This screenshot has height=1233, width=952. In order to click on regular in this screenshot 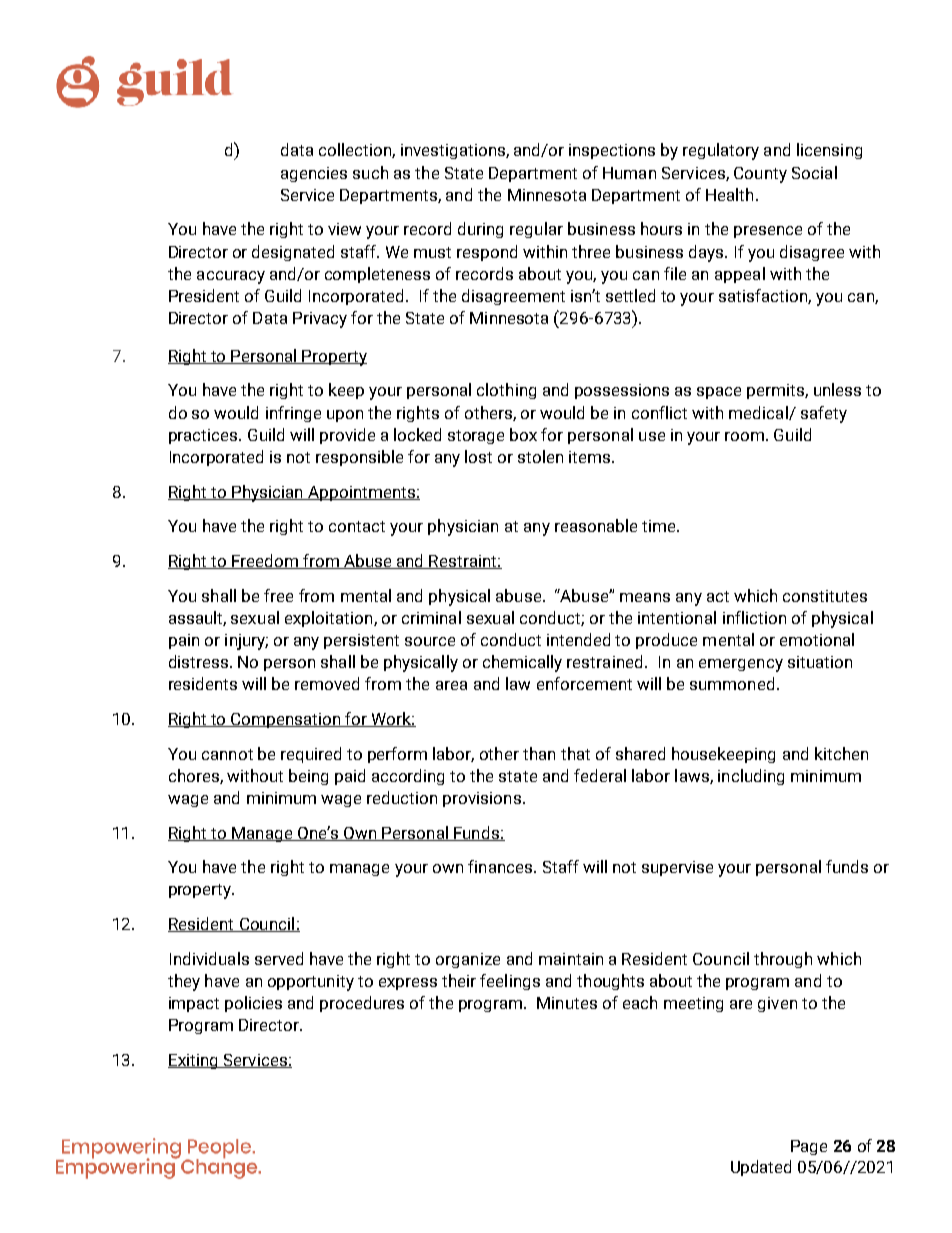, I will do `click(536, 230)`.
